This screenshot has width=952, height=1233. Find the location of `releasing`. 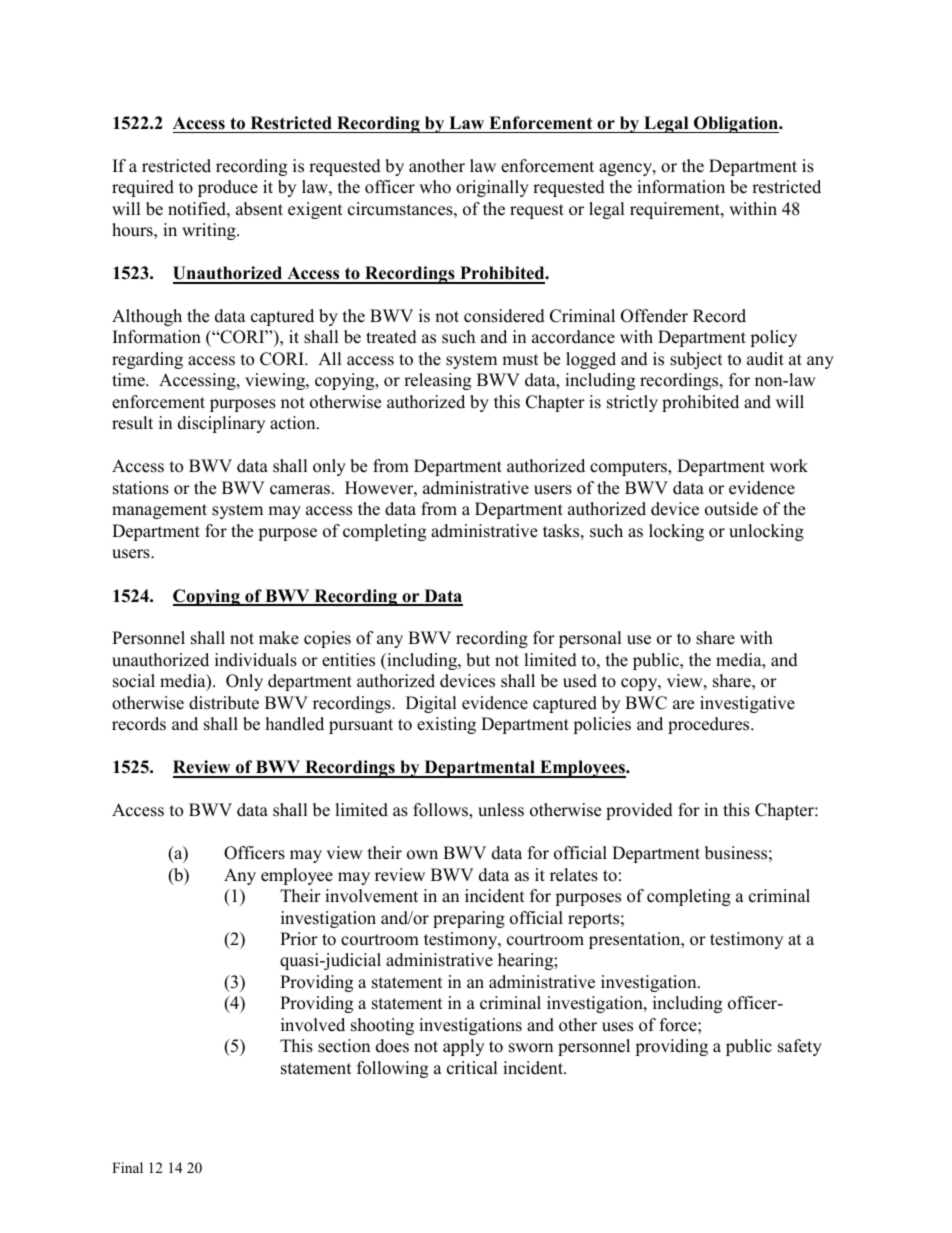

releasing is located at coordinates (437, 381).
